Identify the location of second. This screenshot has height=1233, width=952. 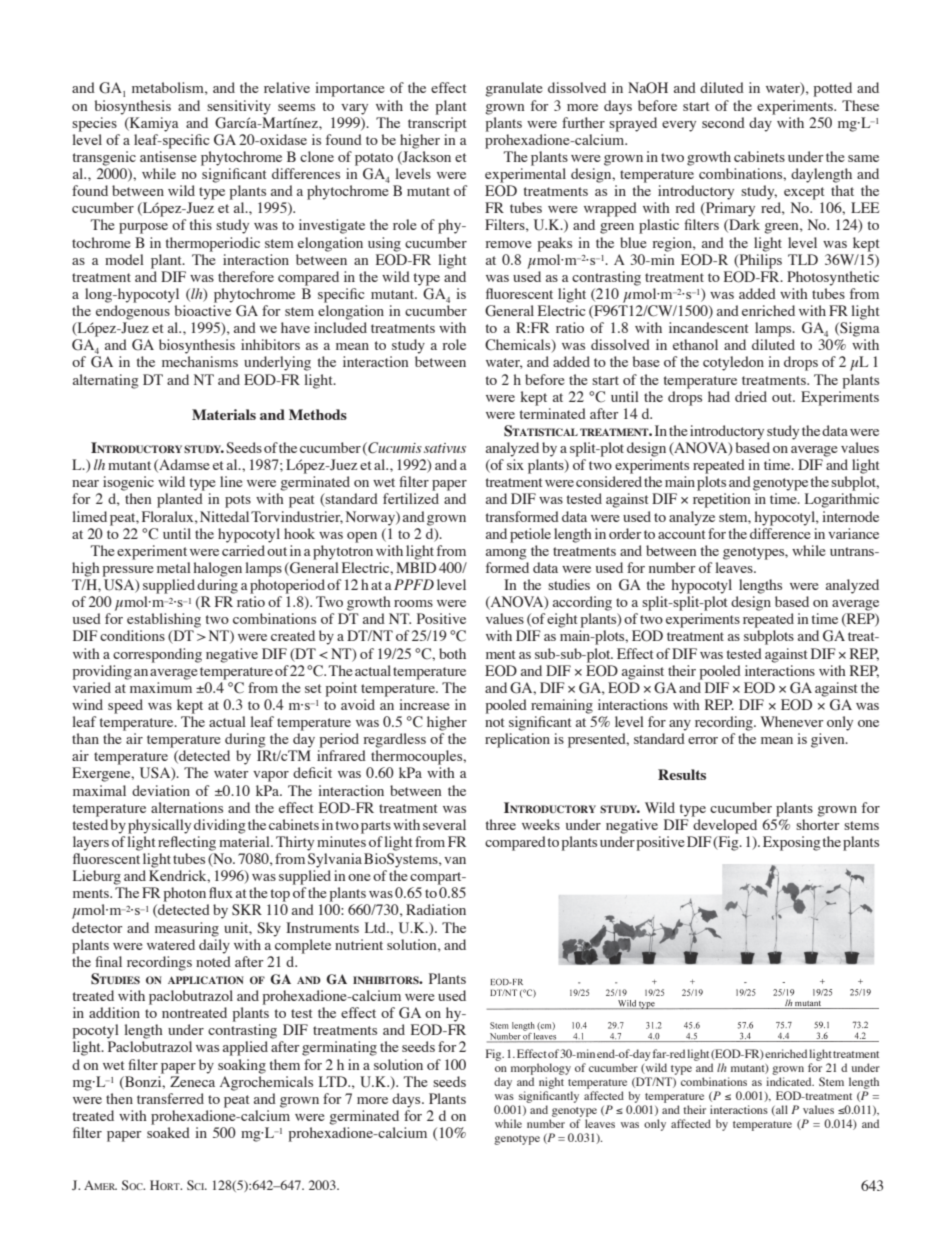
(723, 122).
